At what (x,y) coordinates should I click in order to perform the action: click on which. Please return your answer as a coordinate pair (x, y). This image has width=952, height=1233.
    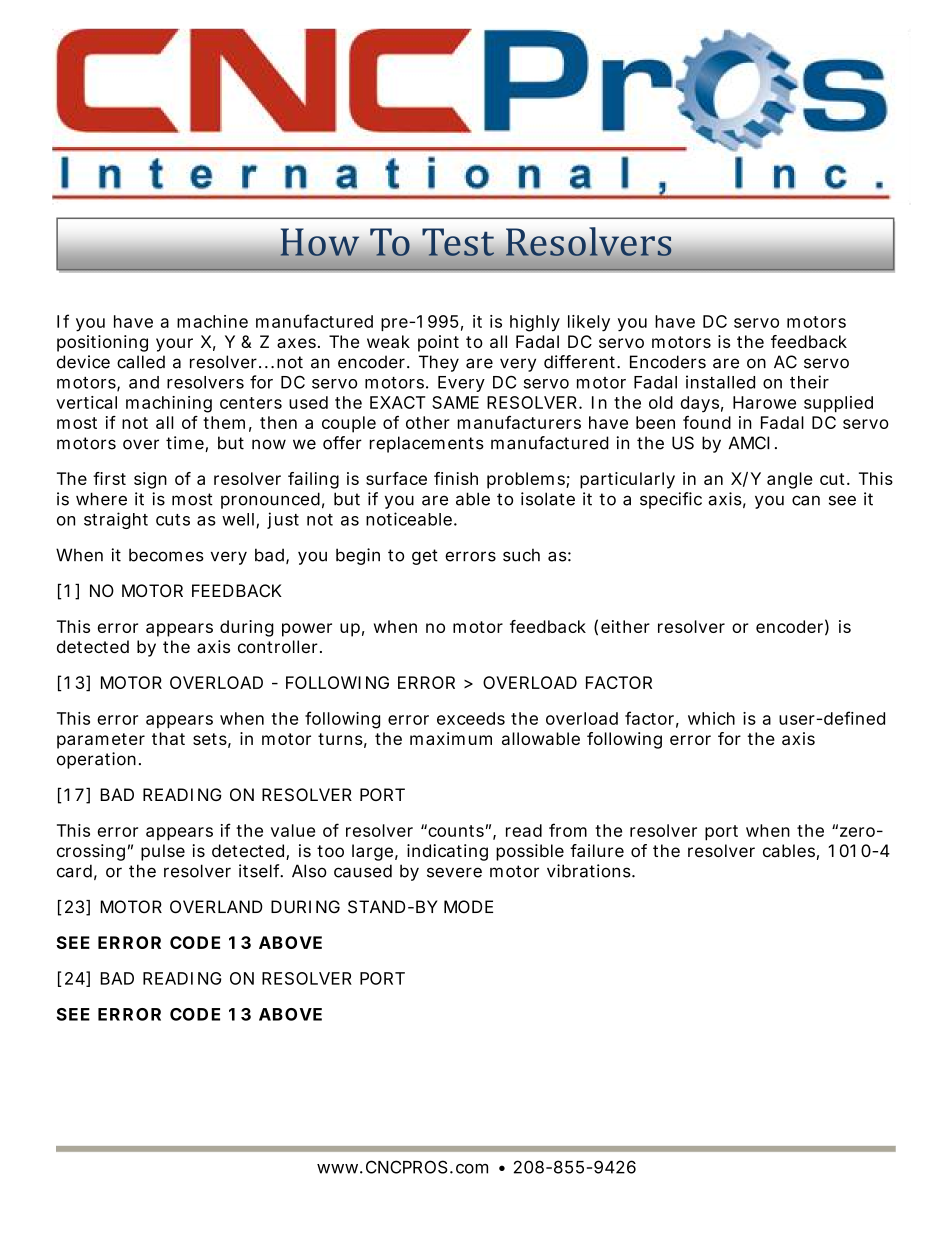
    Looking at the image, I should click on (711, 718).
